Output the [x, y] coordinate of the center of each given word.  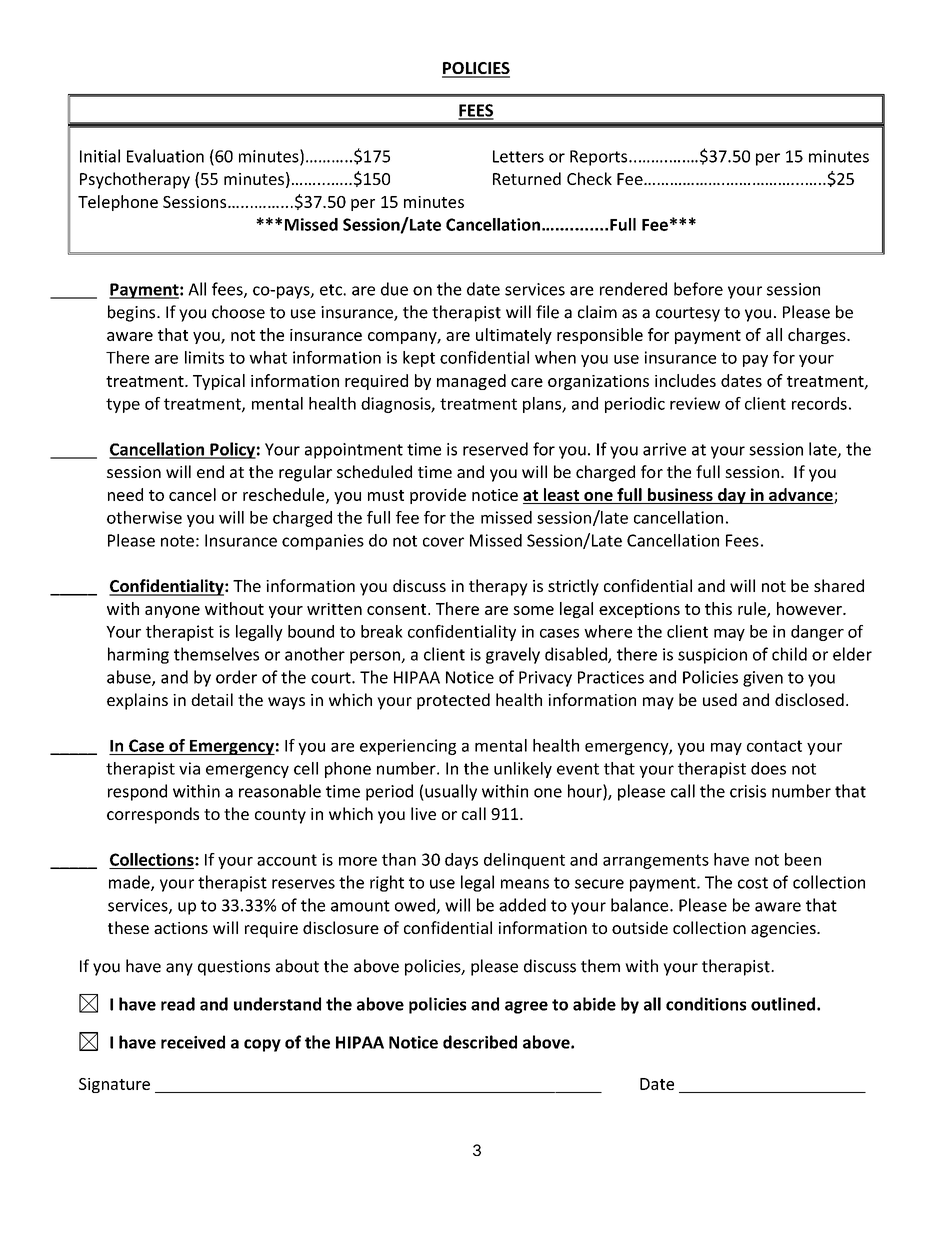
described [480, 1042]
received [193, 1042]
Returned [527, 178]
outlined [783, 1004]
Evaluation [165, 156]
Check [589, 178]
